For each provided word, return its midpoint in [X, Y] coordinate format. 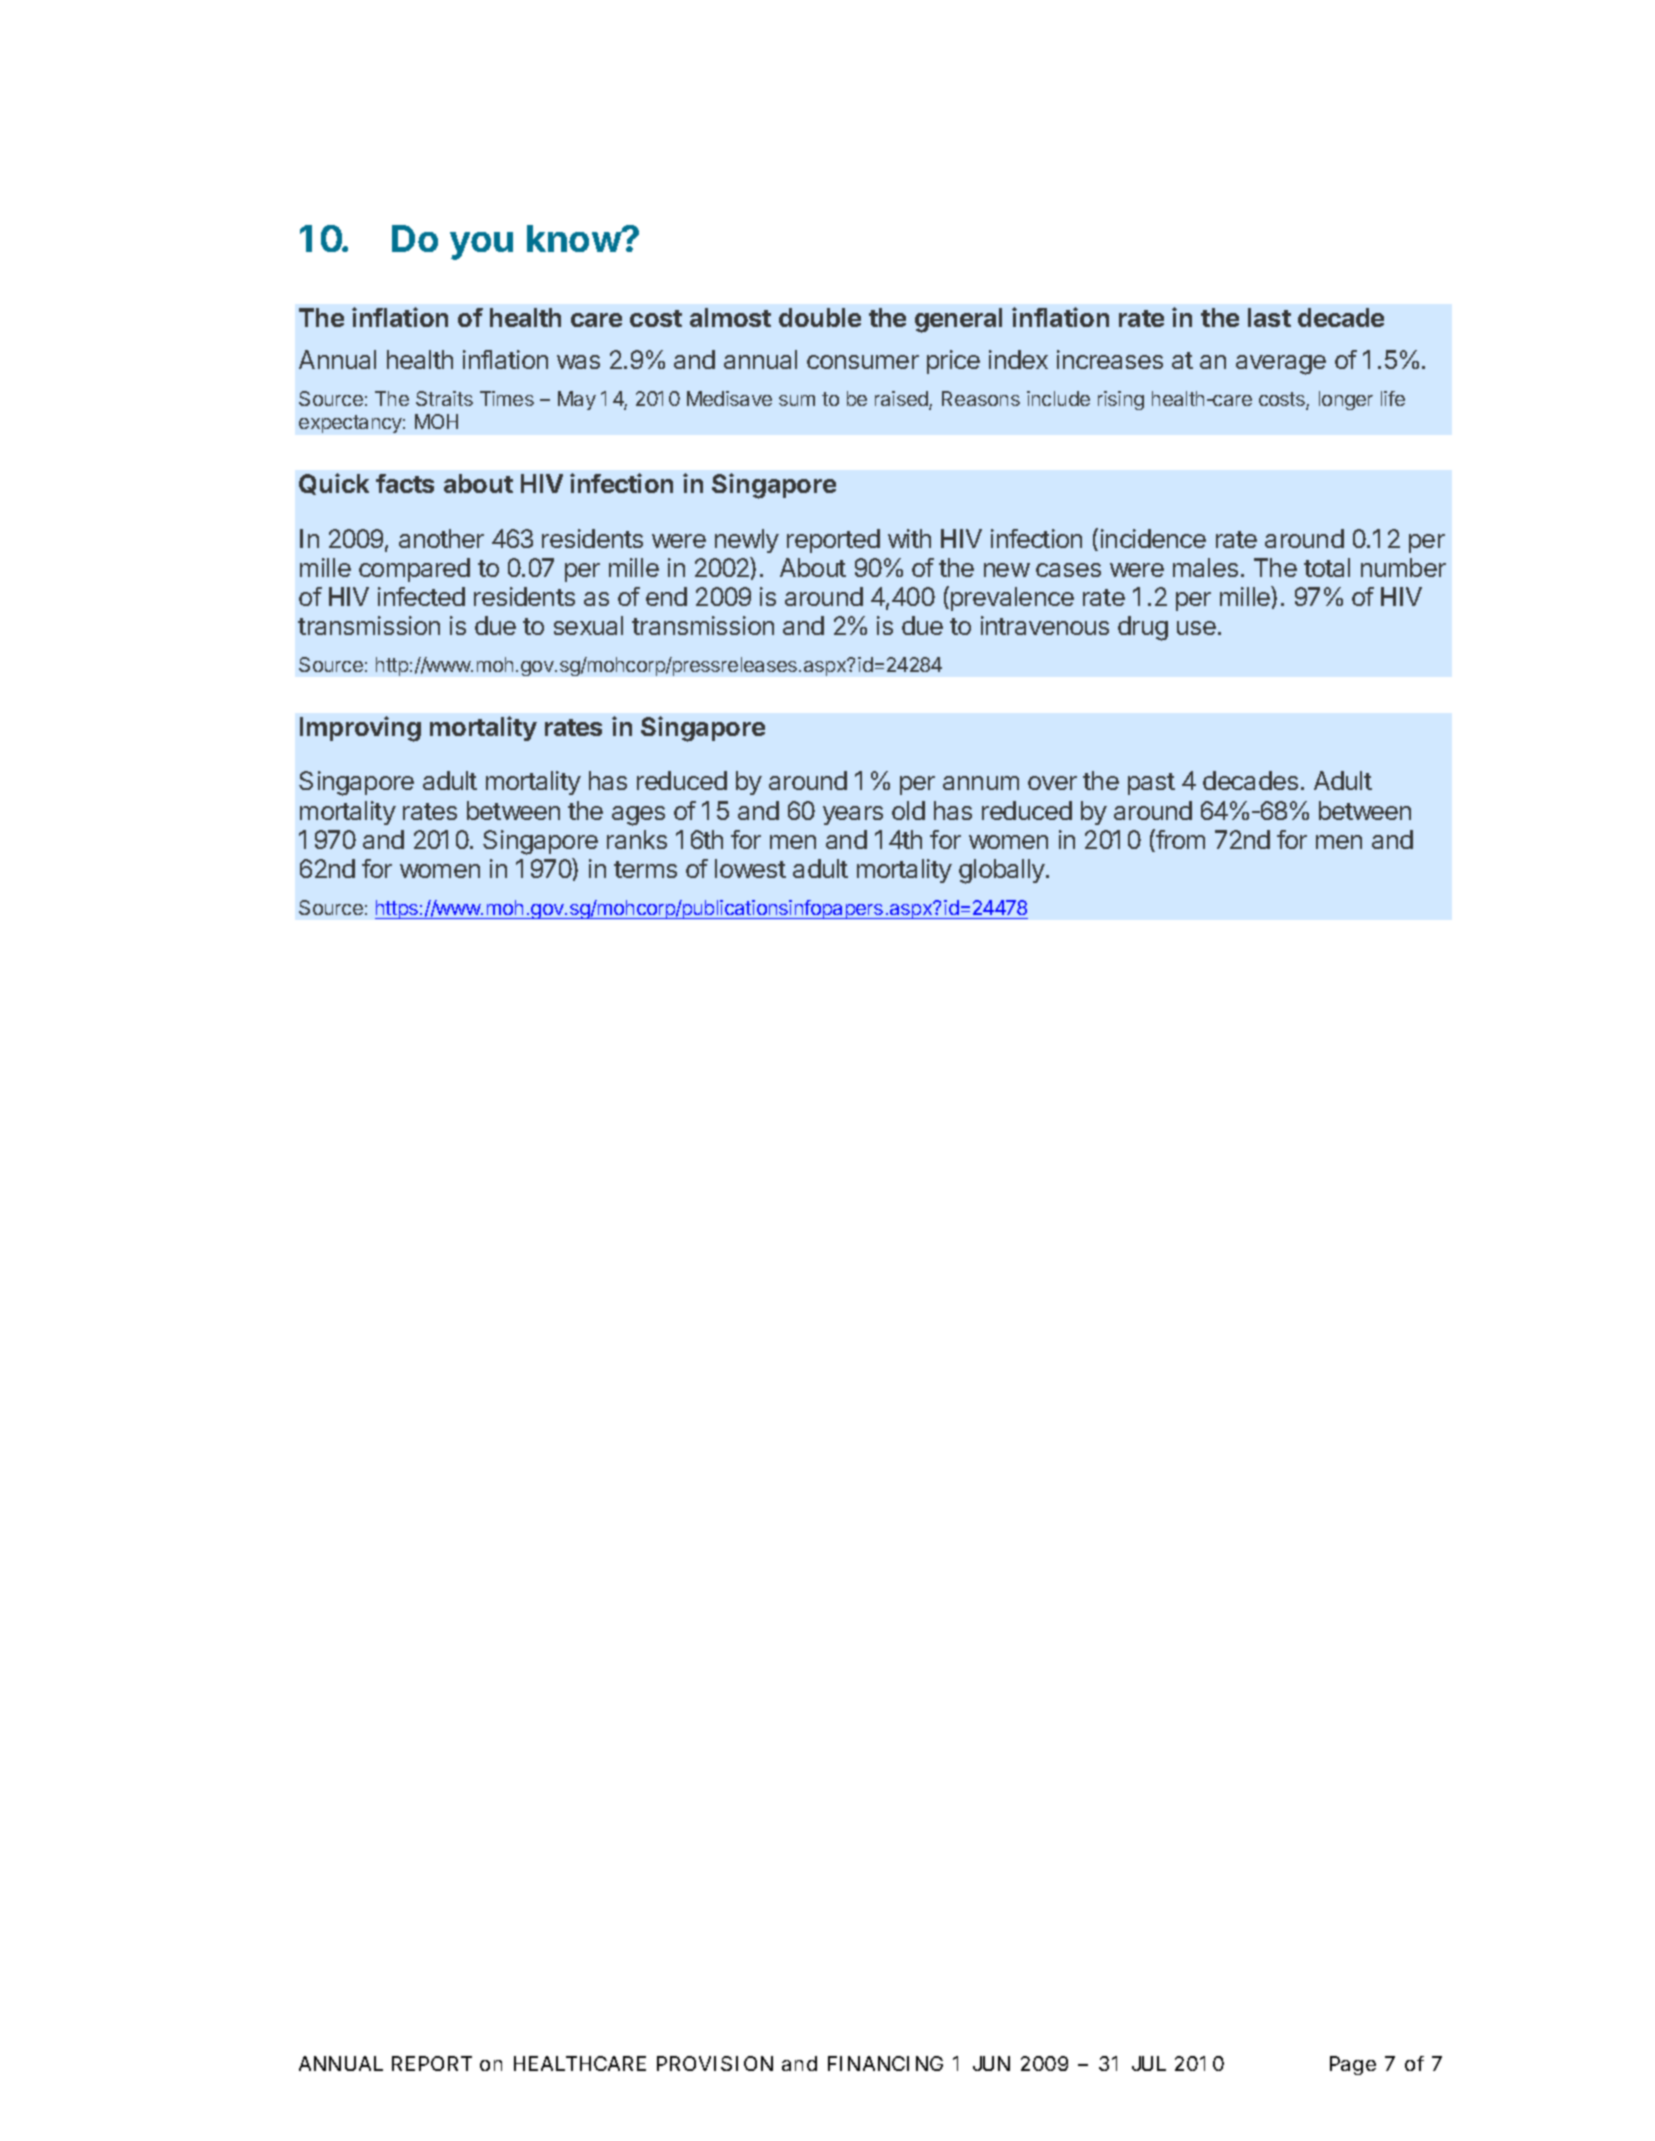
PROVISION [715, 2063]
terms [645, 869]
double [820, 317]
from [1179, 840]
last [1269, 317]
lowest [750, 868]
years [853, 815]
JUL [1149, 2063]
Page [1353, 2065]
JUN [991, 2063]
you [481, 246]
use [1196, 628]
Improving [360, 729]
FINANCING [885, 2063]
